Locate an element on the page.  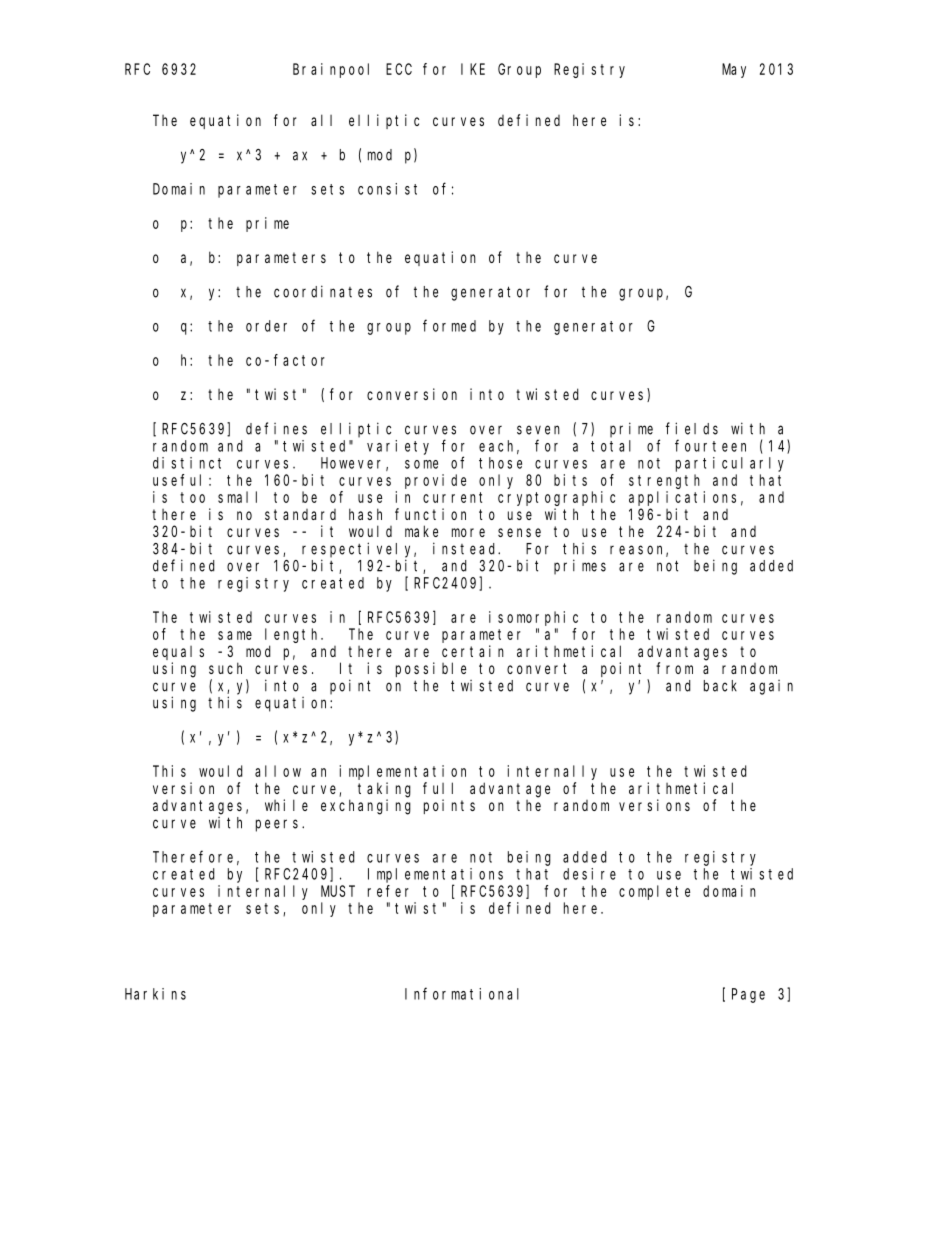
IKE is located at coordinates (473, 69).
